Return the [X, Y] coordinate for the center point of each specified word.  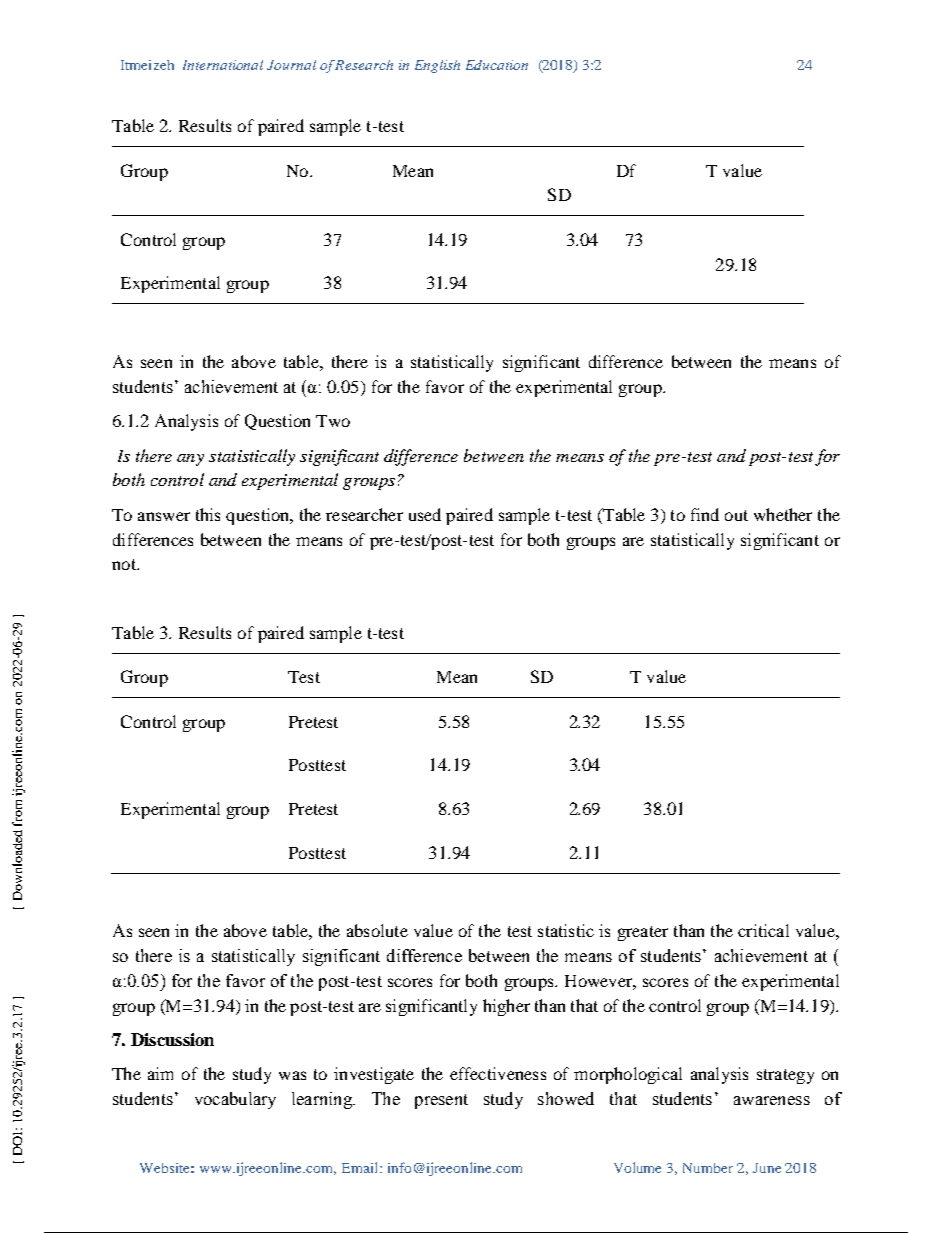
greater [643, 933]
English [437, 66]
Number [708, 1168]
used [425, 514]
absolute [377, 930]
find [705, 514]
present [441, 1101]
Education [497, 65]
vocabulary [235, 1100]
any [190, 460]
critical [763, 930]
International [223, 65]
